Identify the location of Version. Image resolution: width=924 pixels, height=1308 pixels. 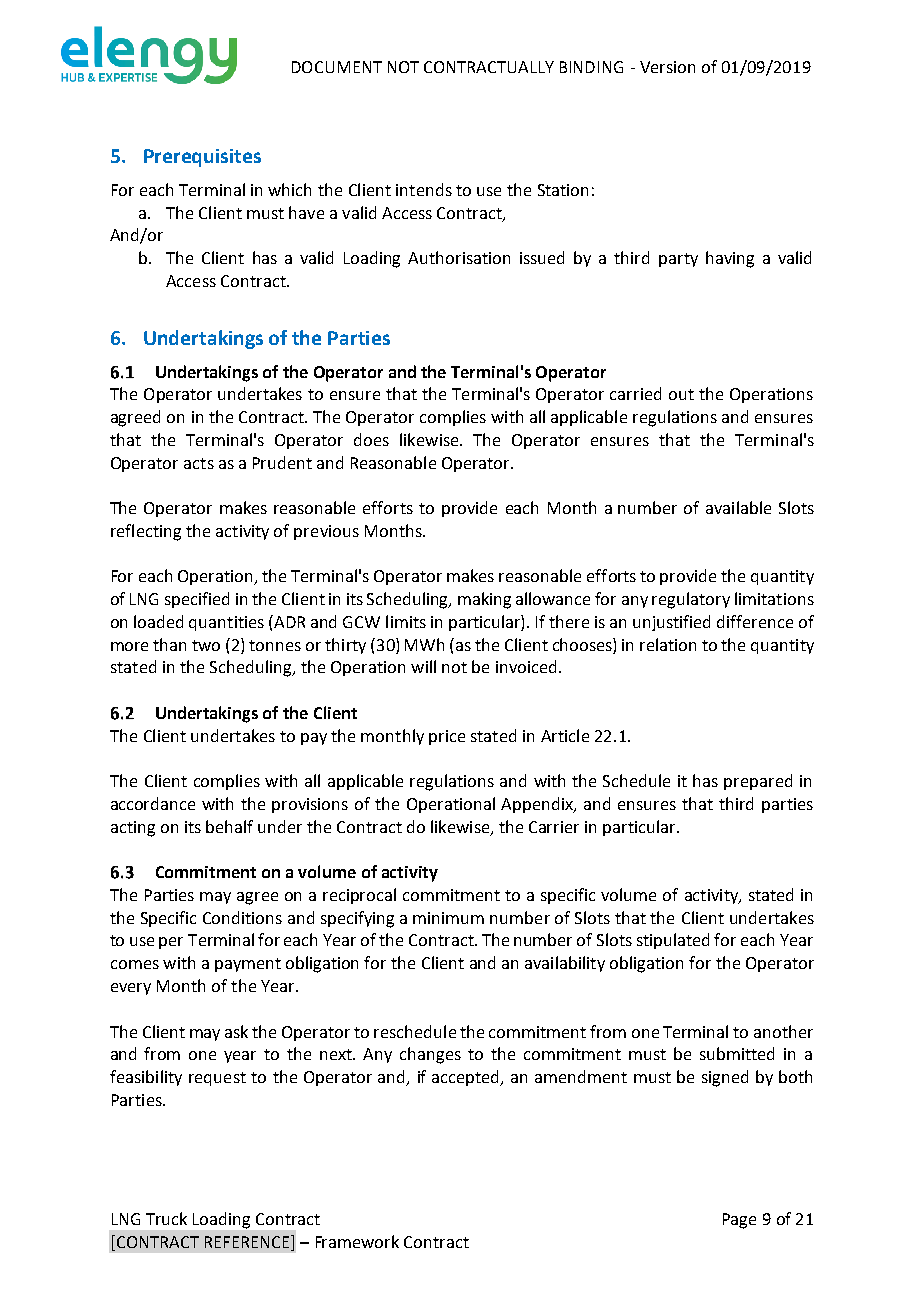
(667, 67).
